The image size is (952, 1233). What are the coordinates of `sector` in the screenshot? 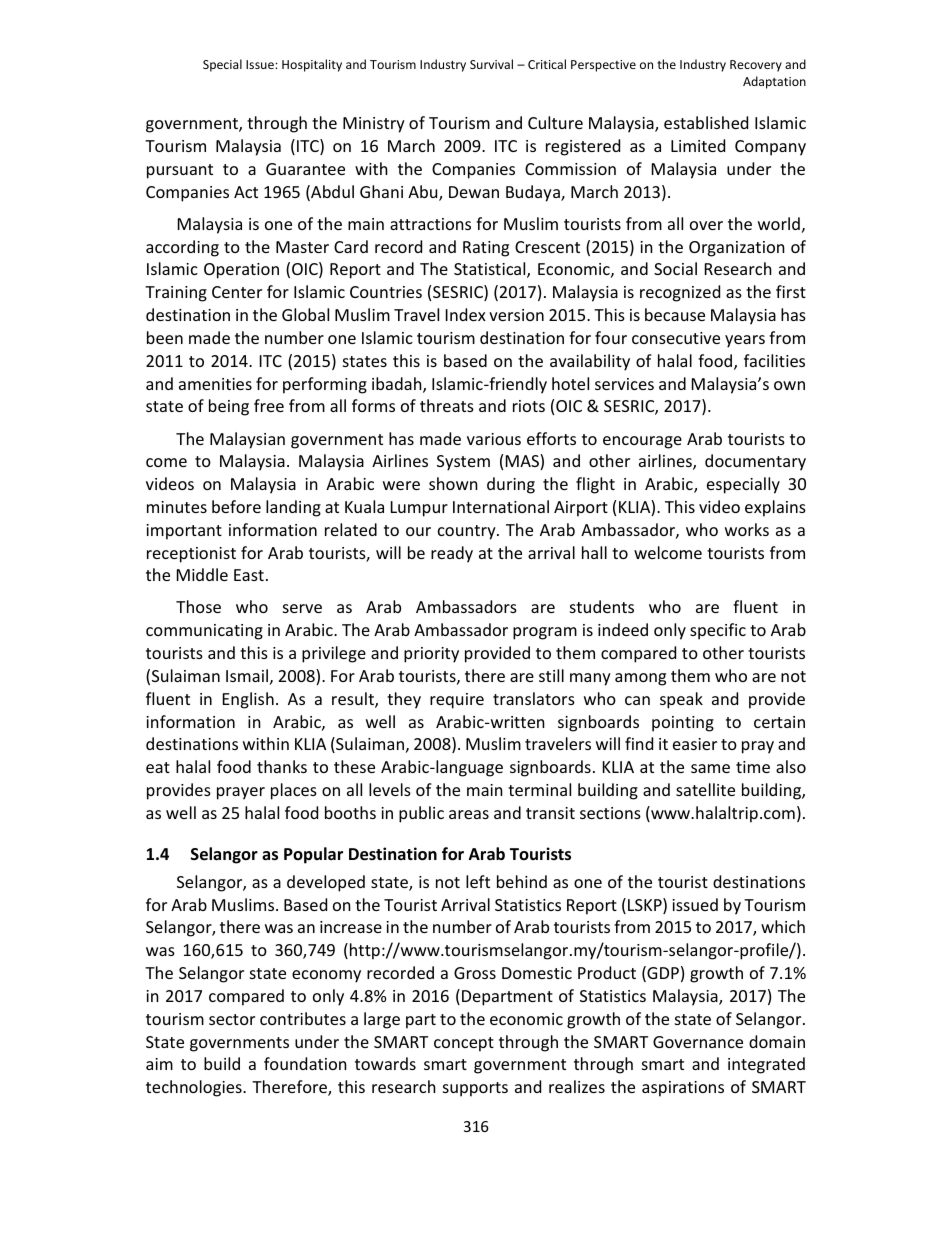 It's located at (232, 1019).
